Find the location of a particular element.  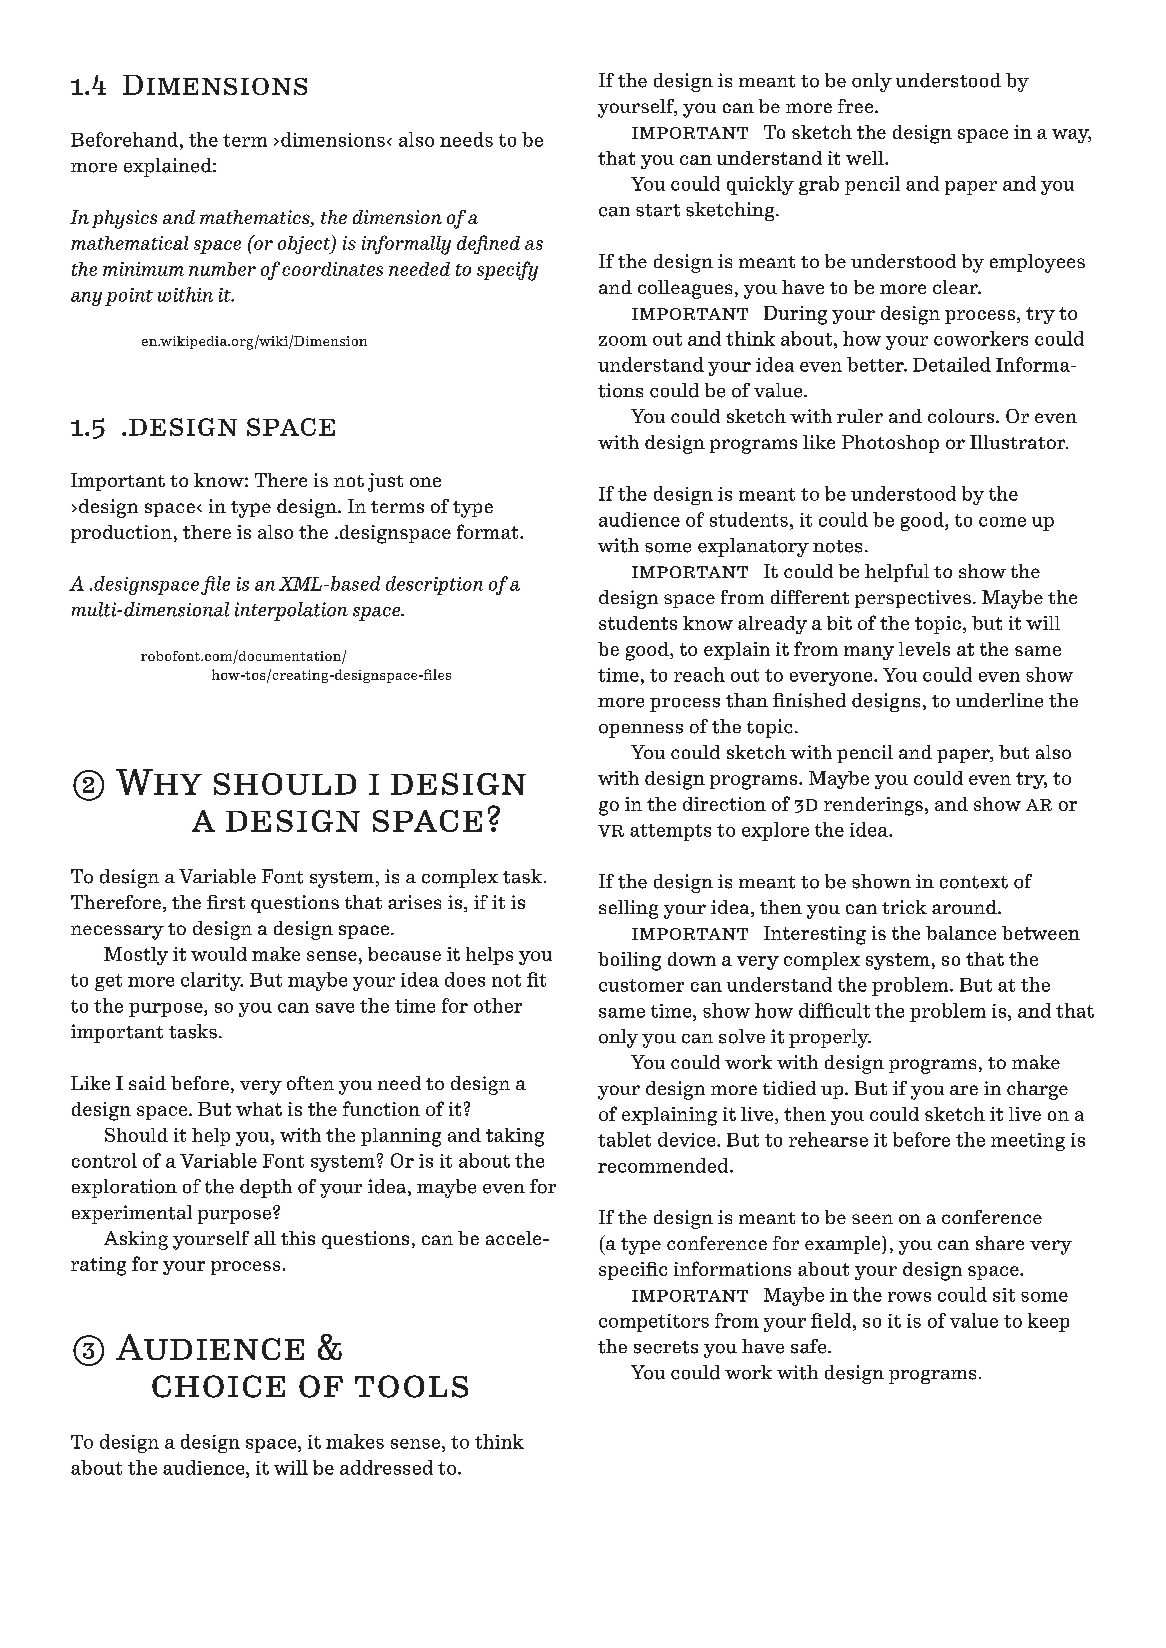

customer is located at coordinates (641, 985).
